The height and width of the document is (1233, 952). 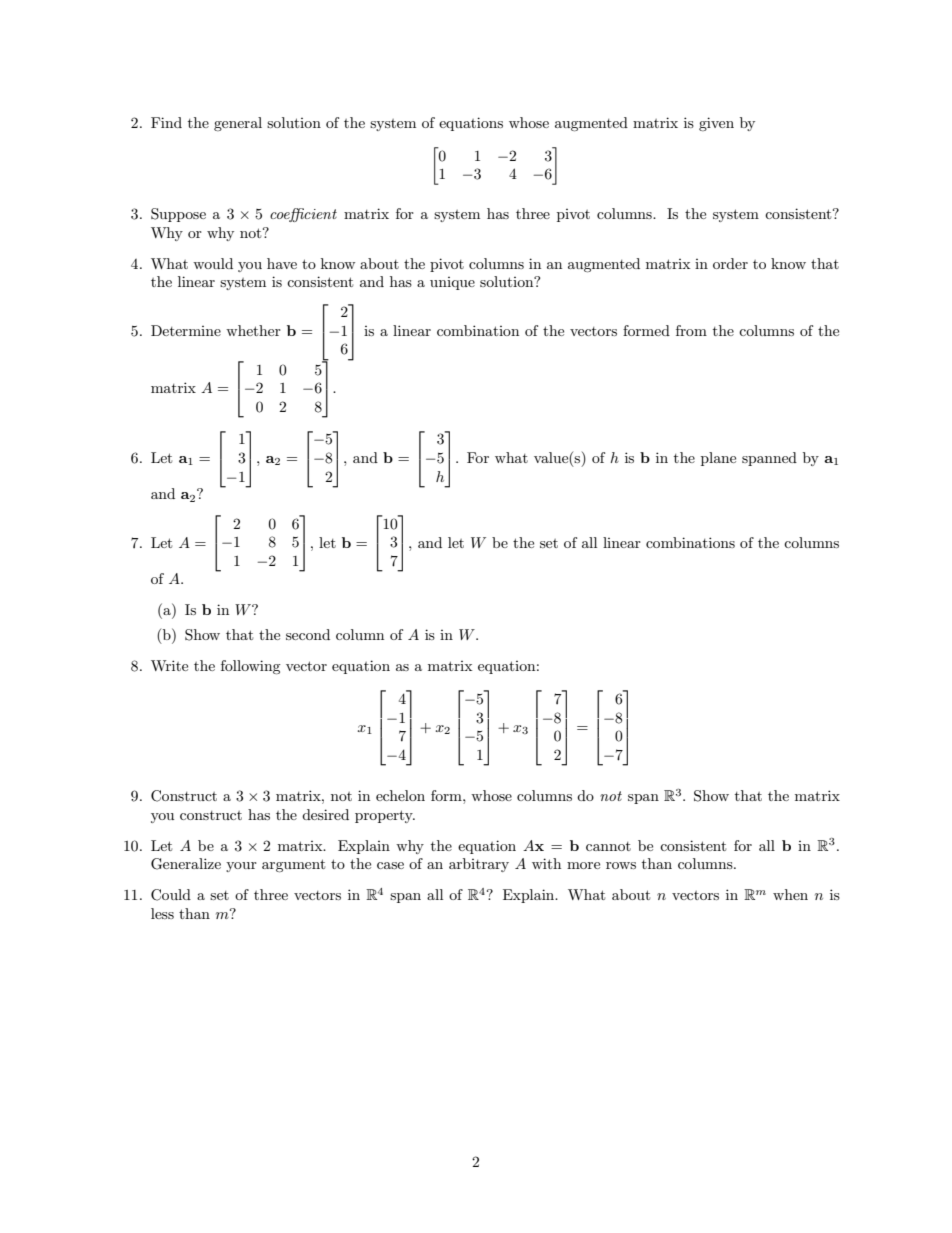 What do you see at coordinates (241, 867) in the document?
I see `your` at bounding box center [241, 867].
